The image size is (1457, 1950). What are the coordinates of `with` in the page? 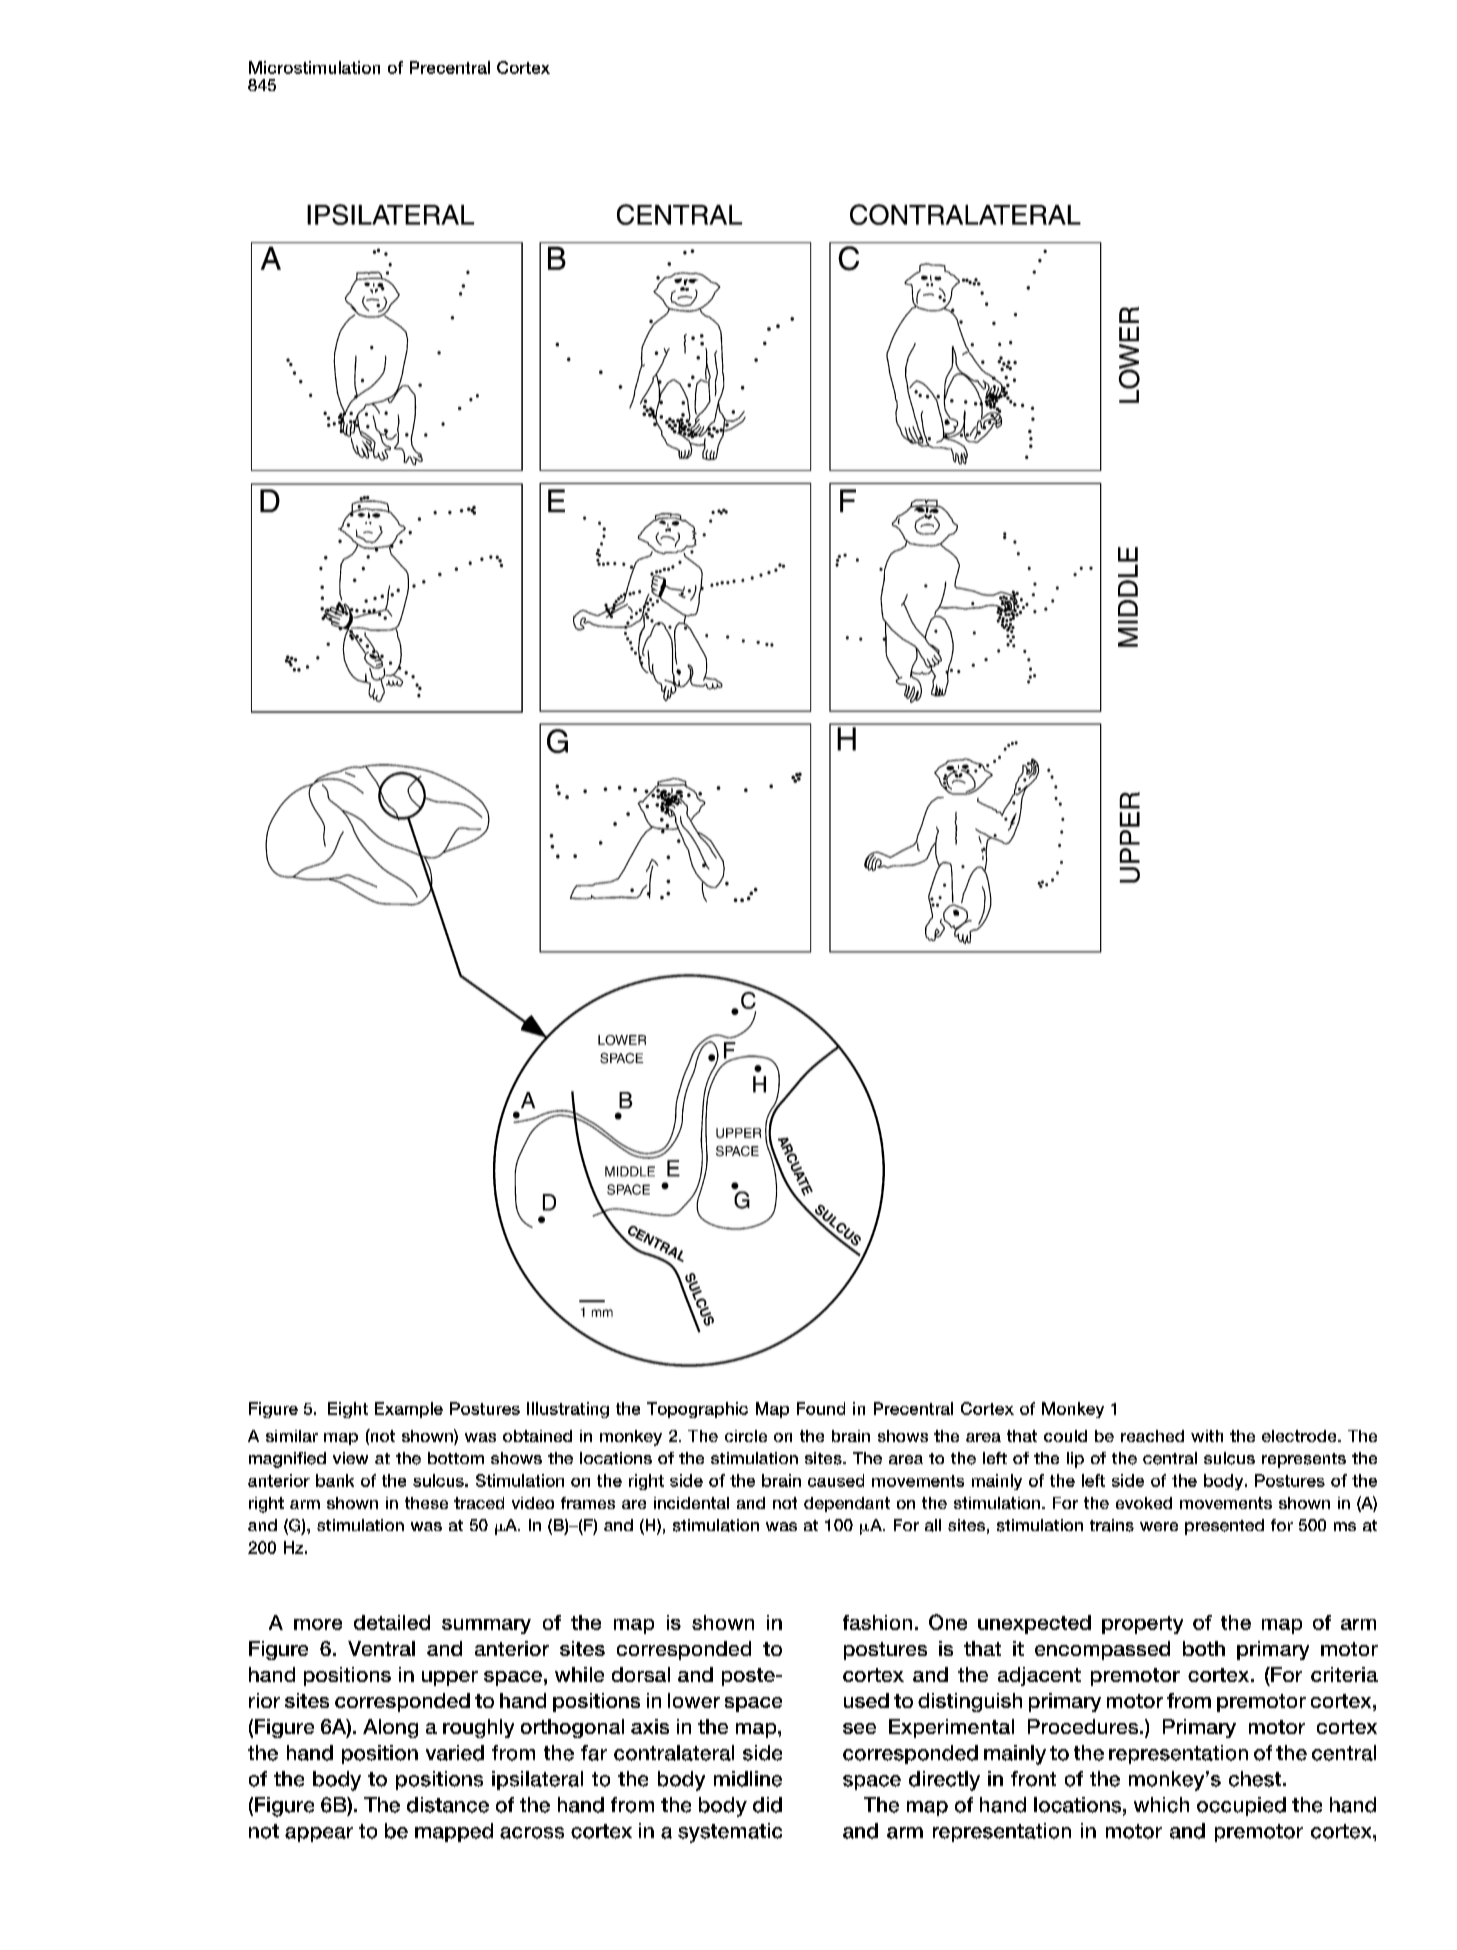 It's located at (1207, 1436).
